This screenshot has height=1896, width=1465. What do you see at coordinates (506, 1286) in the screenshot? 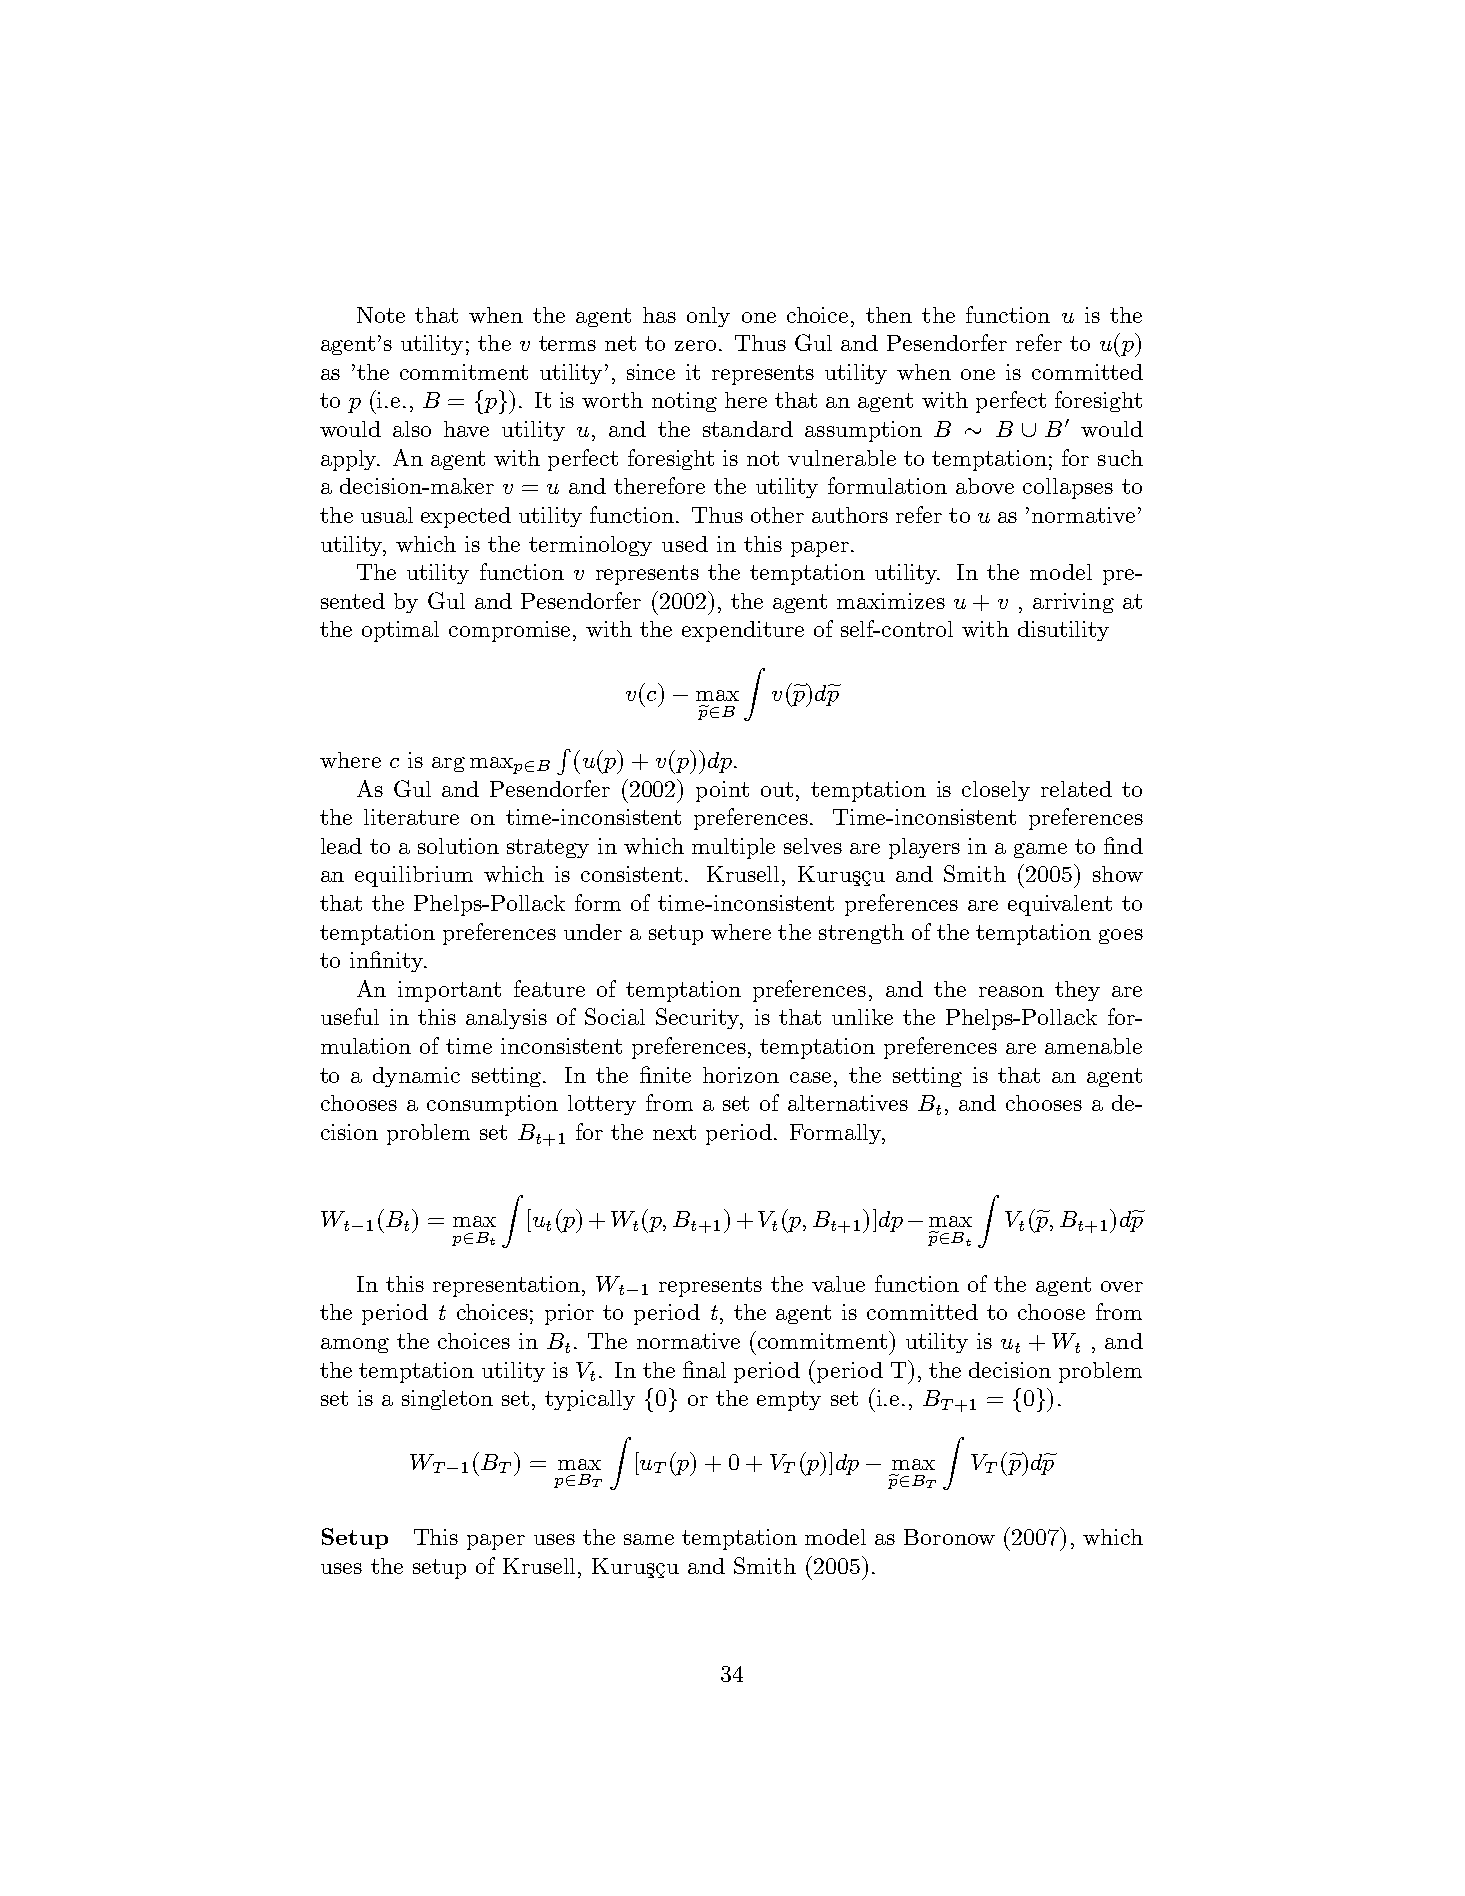
I see `representation` at bounding box center [506, 1286].
